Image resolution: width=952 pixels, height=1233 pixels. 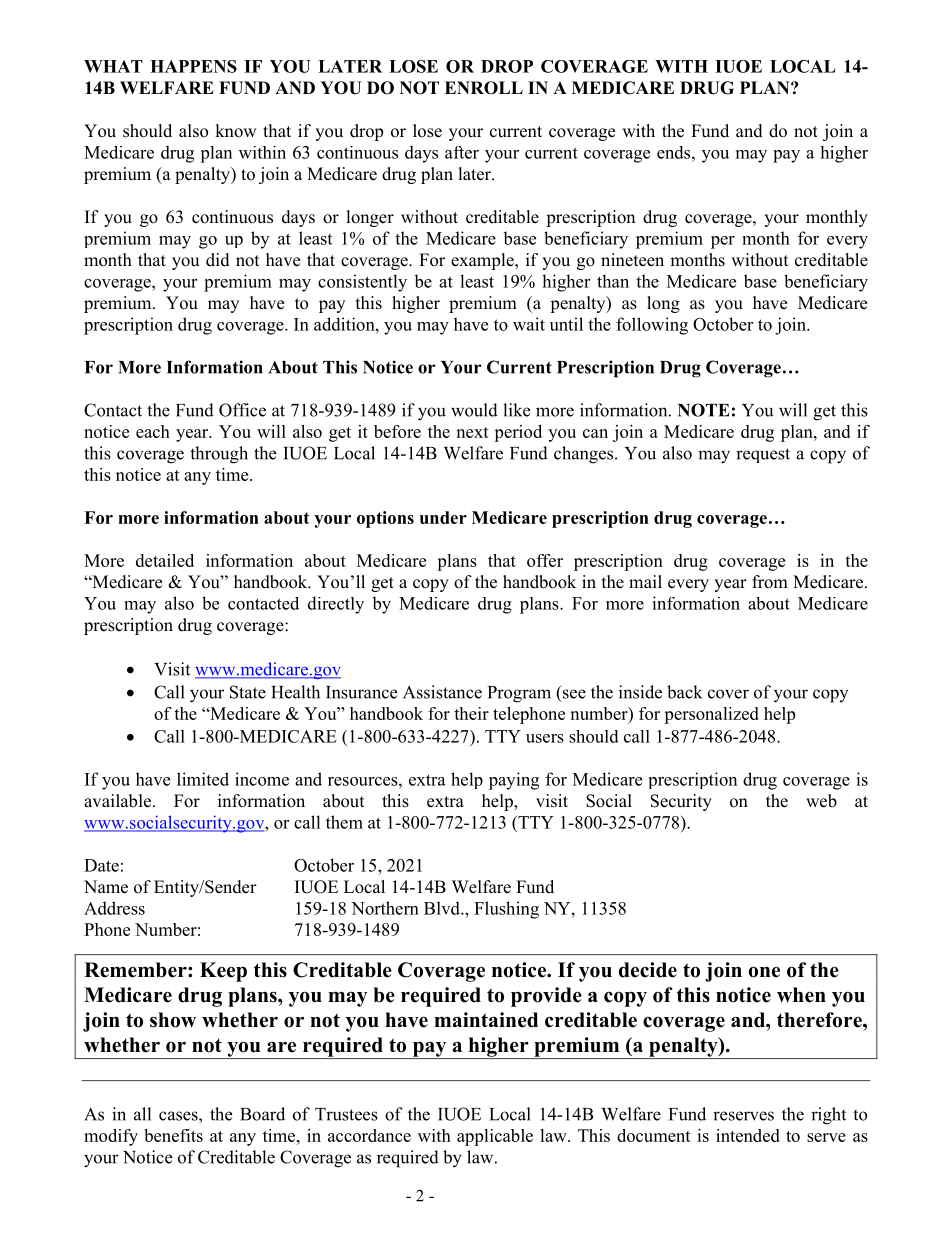 What do you see at coordinates (179, 1116) in the screenshot?
I see `cases` at bounding box center [179, 1116].
